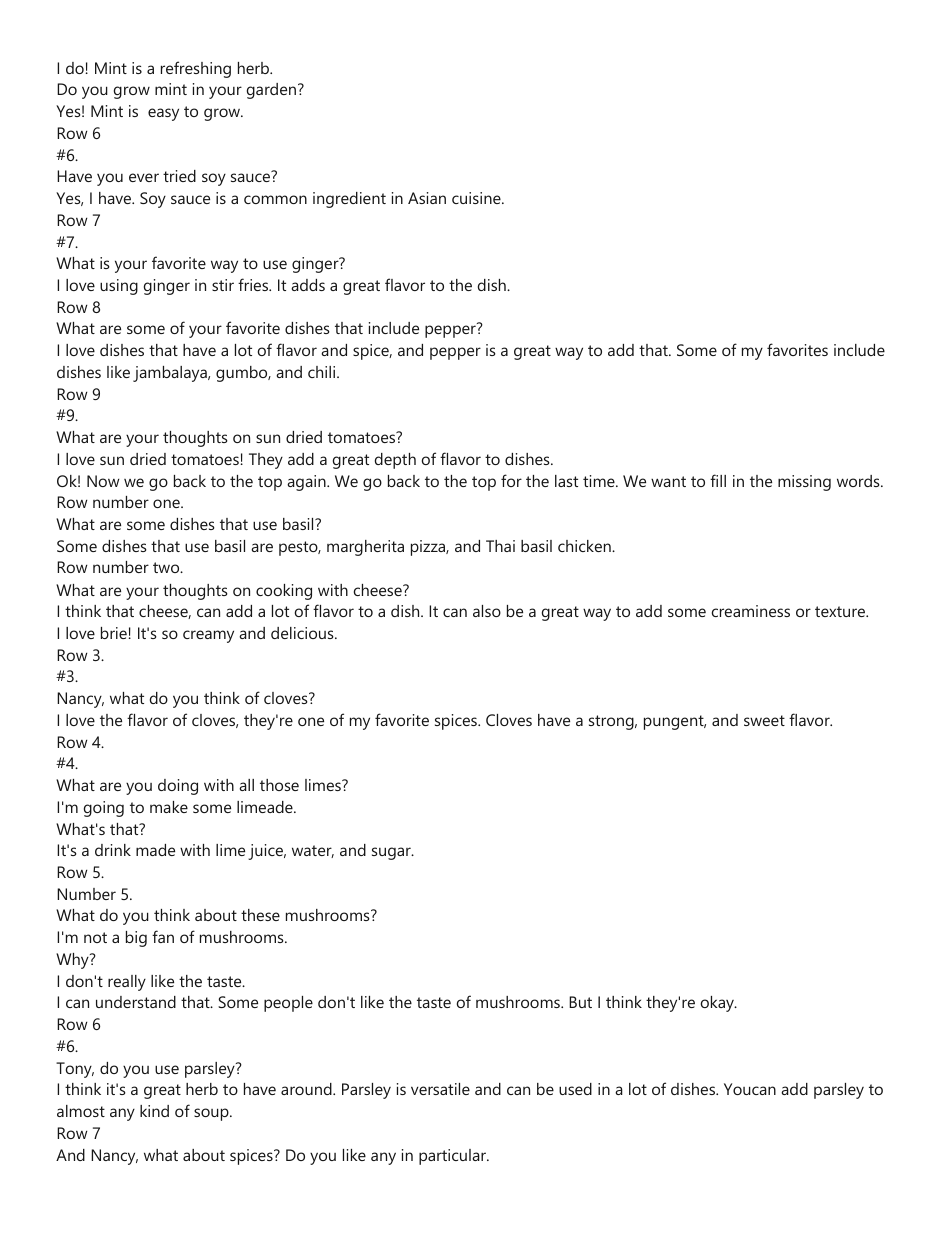  Describe the element at coordinates (154, 1111) in the page. I see `kind` at that location.
